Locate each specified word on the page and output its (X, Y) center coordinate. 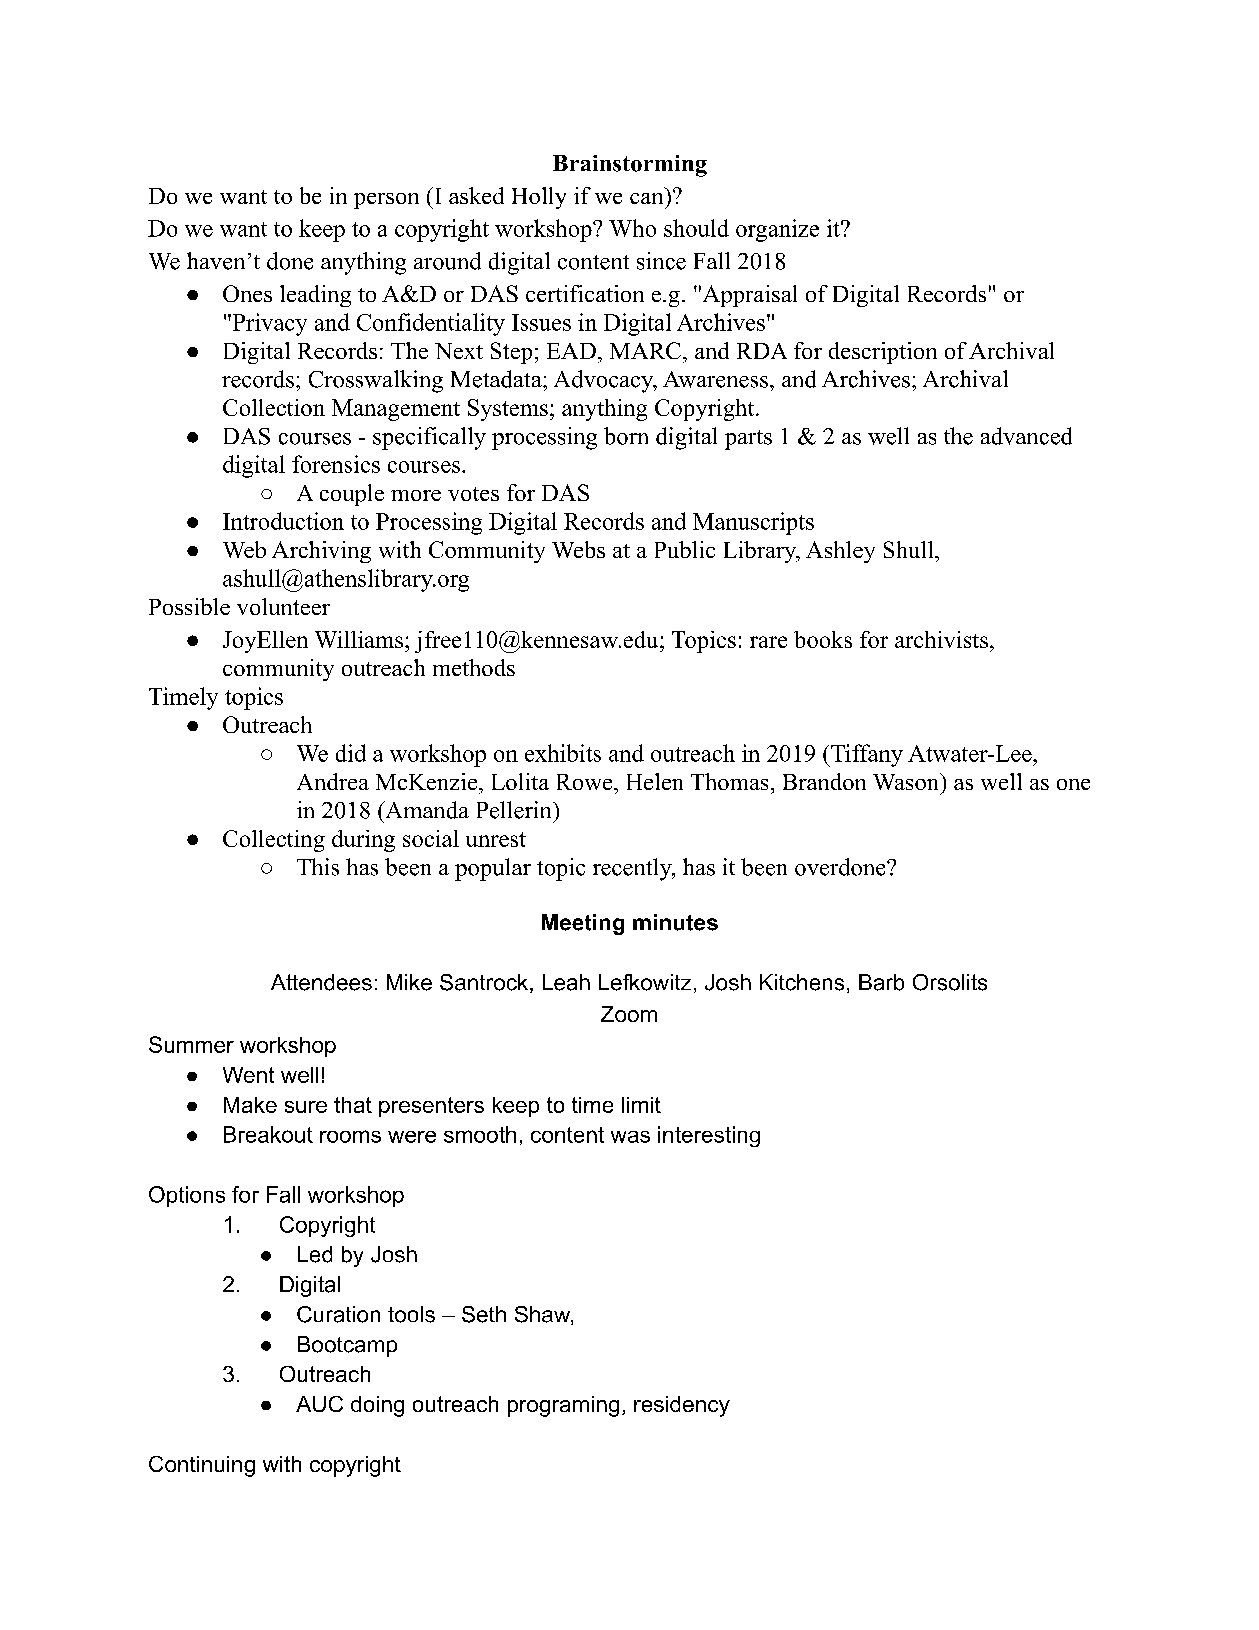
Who (632, 228)
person (386, 201)
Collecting (274, 841)
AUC (319, 1404)
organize (777, 230)
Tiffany (865, 755)
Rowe (584, 782)
